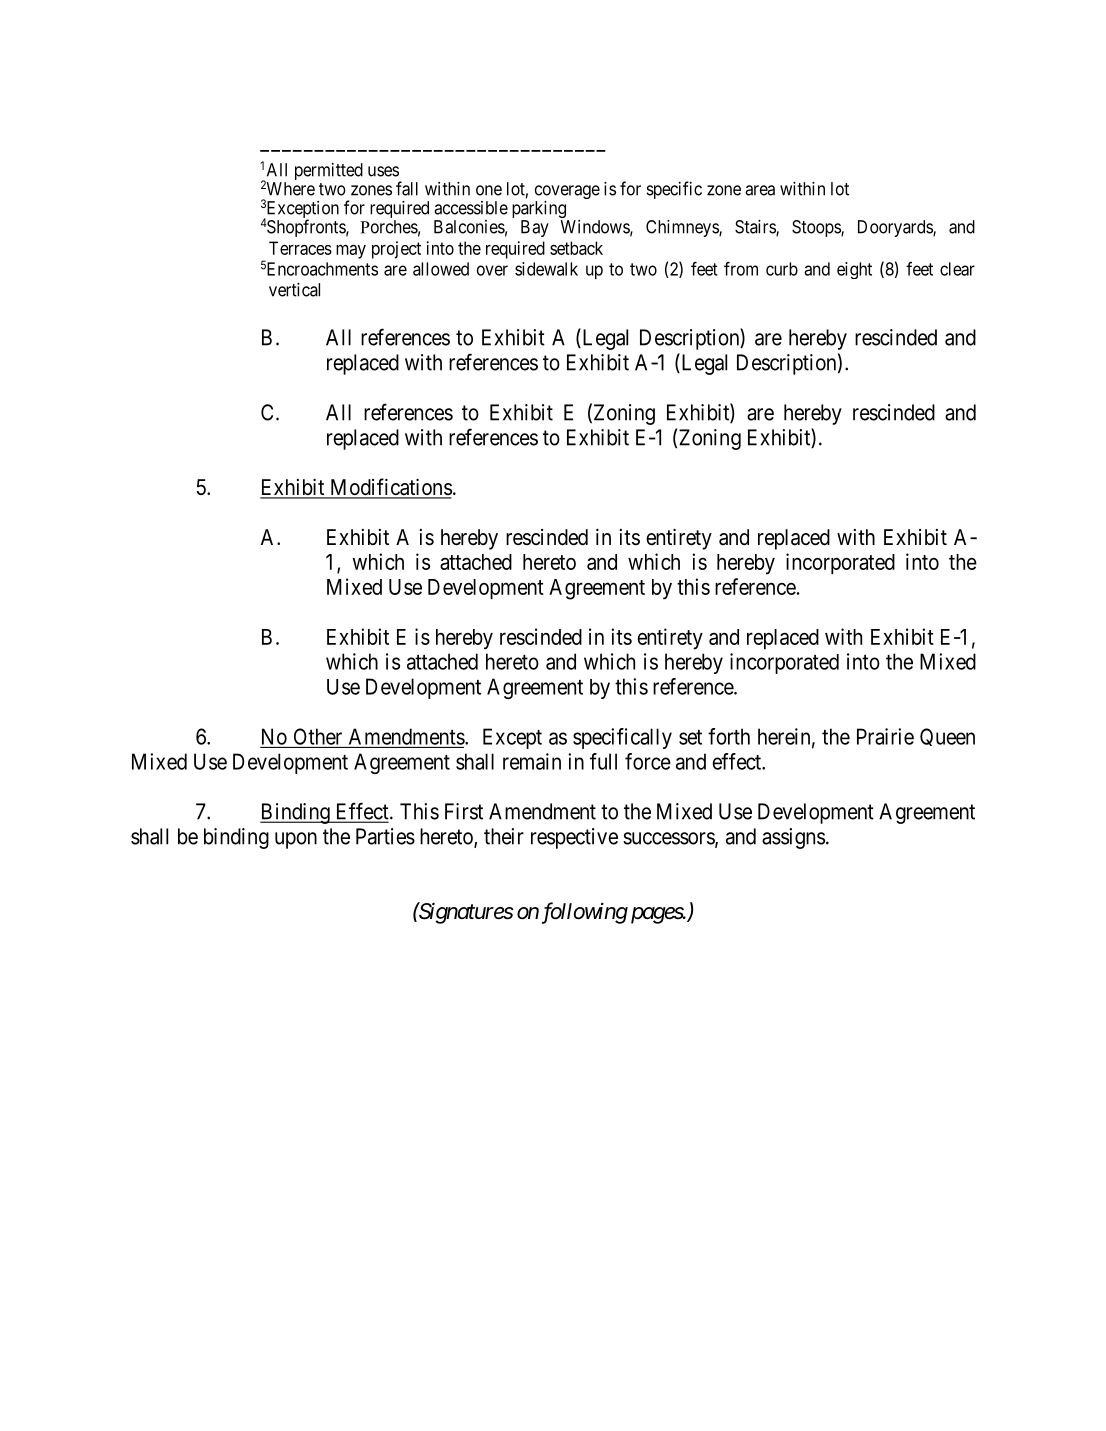 The image size is (1106, 1431). Describe the element at coordinates (683, 228) in the screenshot. I see `Chimneys` at that location.
